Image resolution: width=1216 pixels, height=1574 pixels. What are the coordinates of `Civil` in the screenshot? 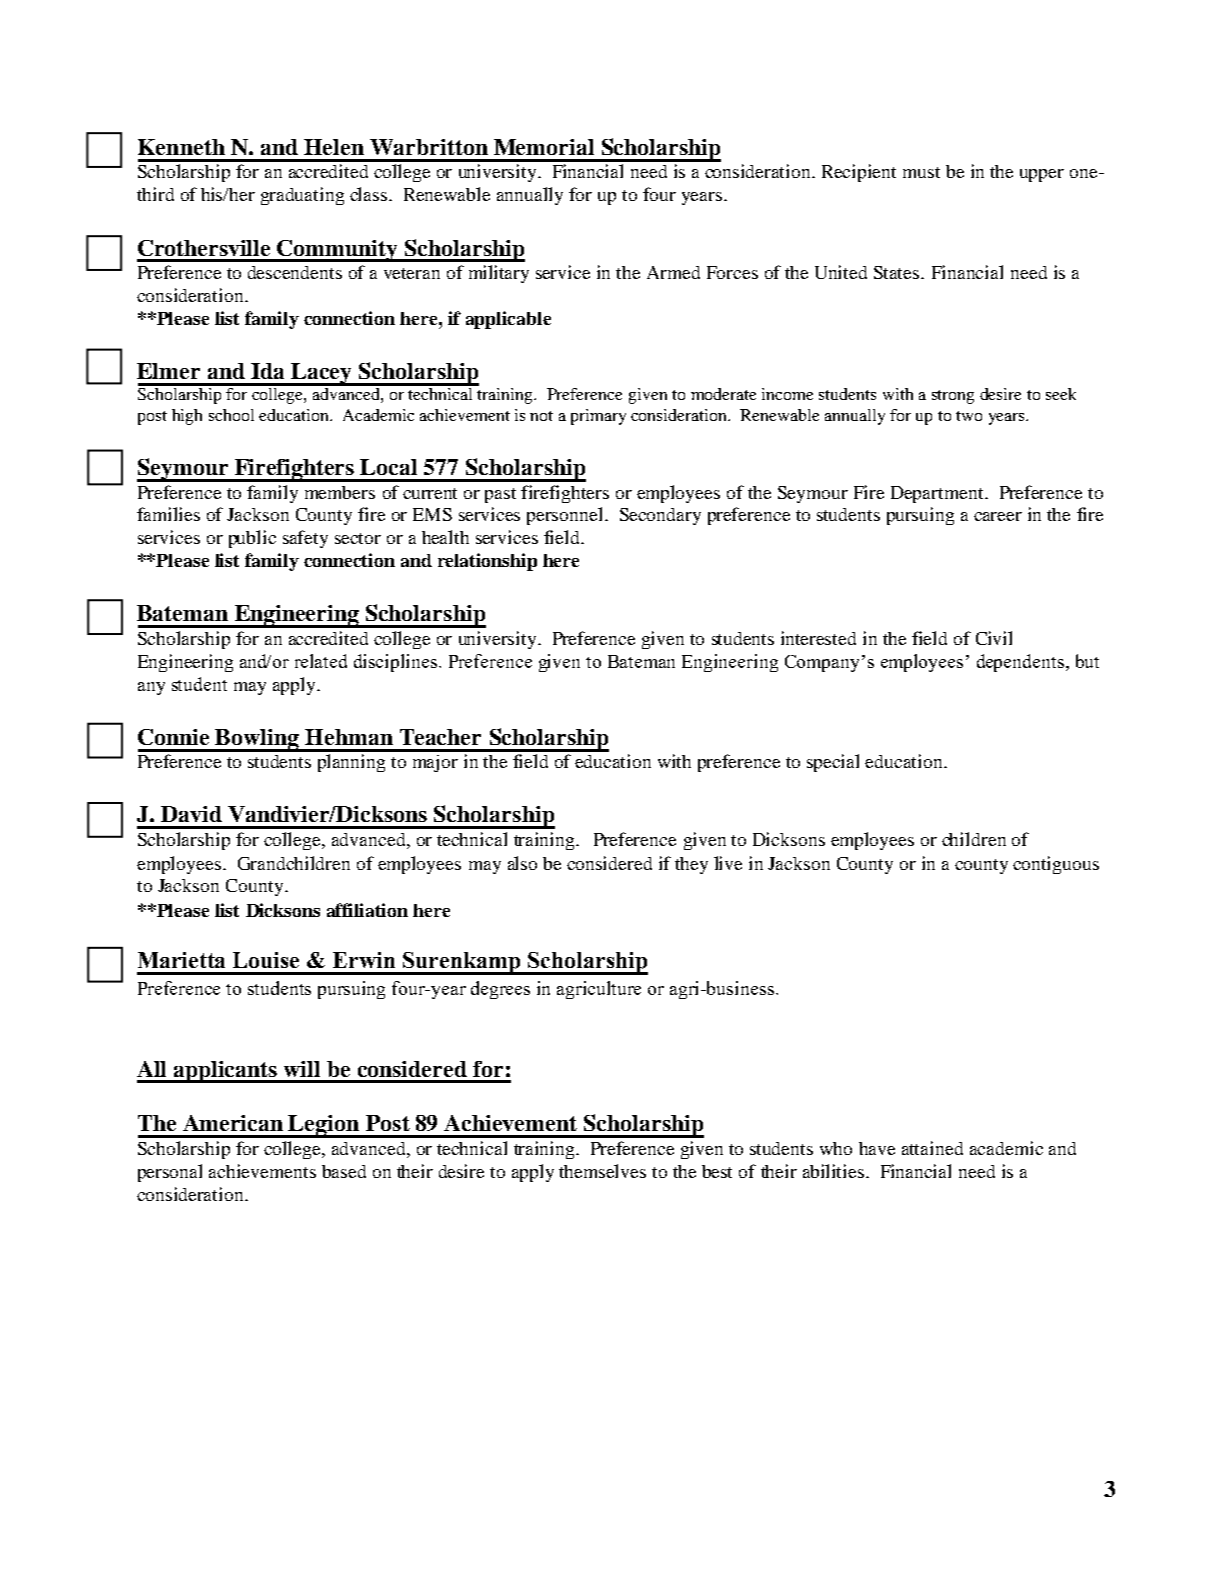 It's located at (994, 638).
